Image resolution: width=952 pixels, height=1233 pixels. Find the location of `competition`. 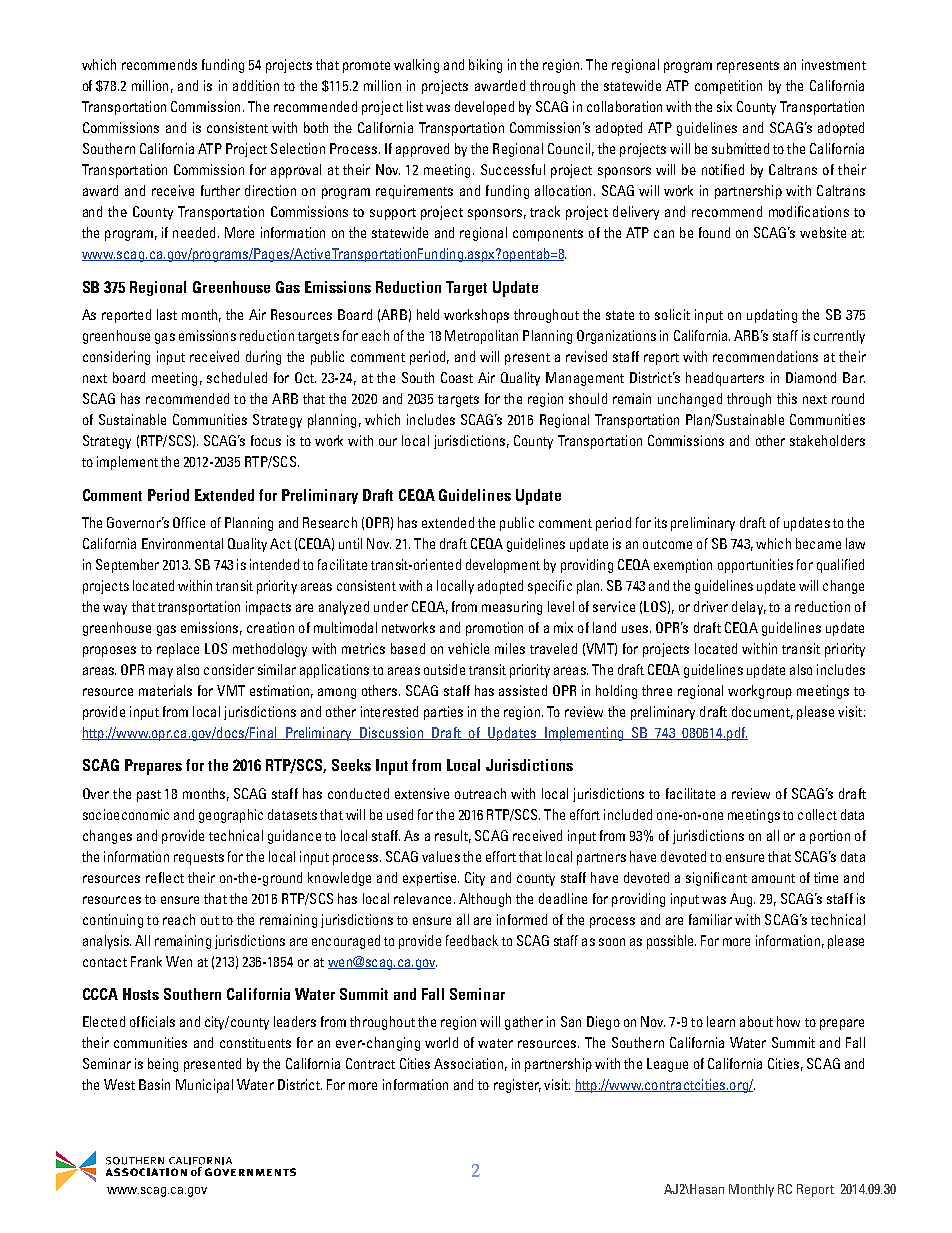

competition is located at coordinates (728, 87).
